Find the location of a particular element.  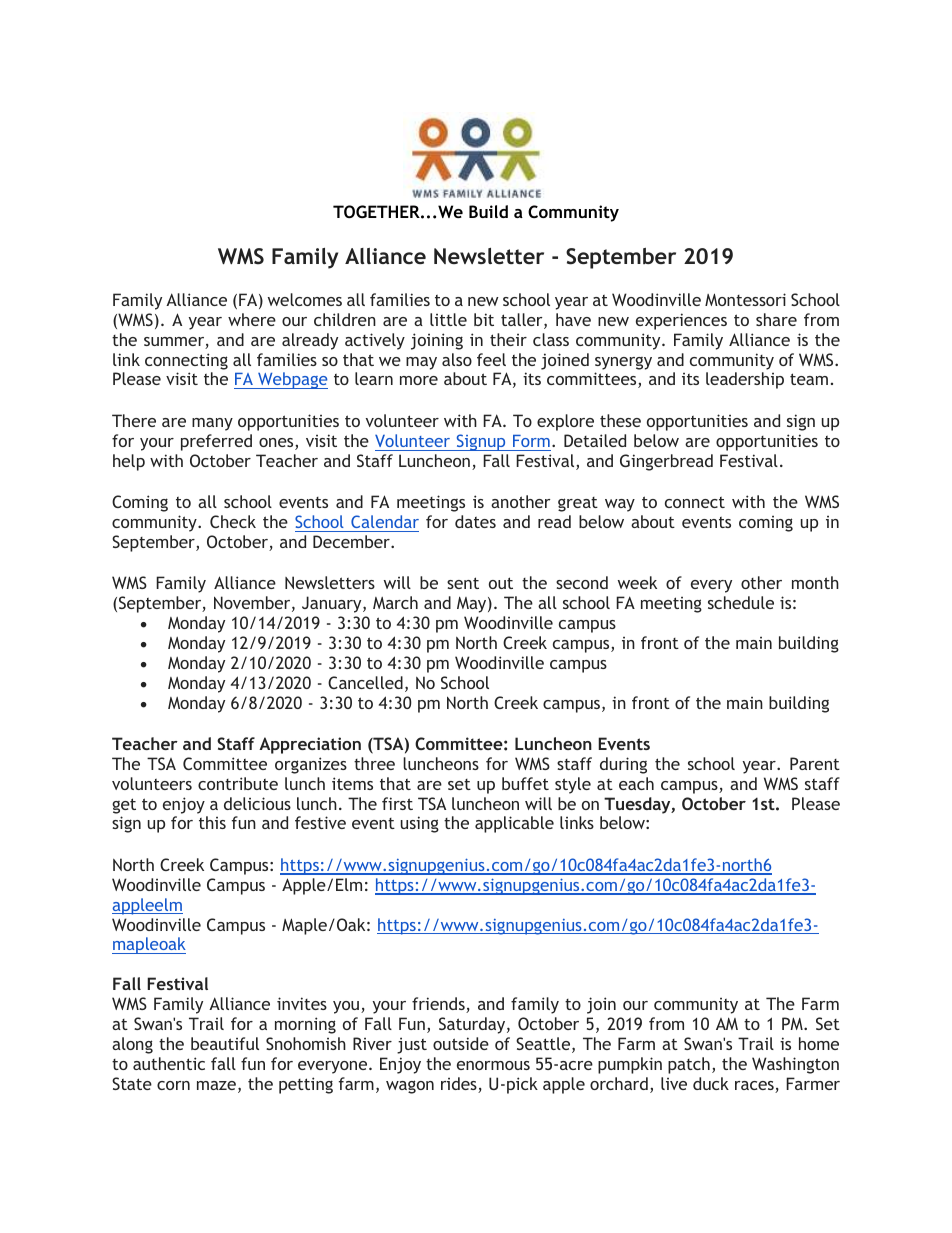

beautiful is located at coordinates (225, 1043).
